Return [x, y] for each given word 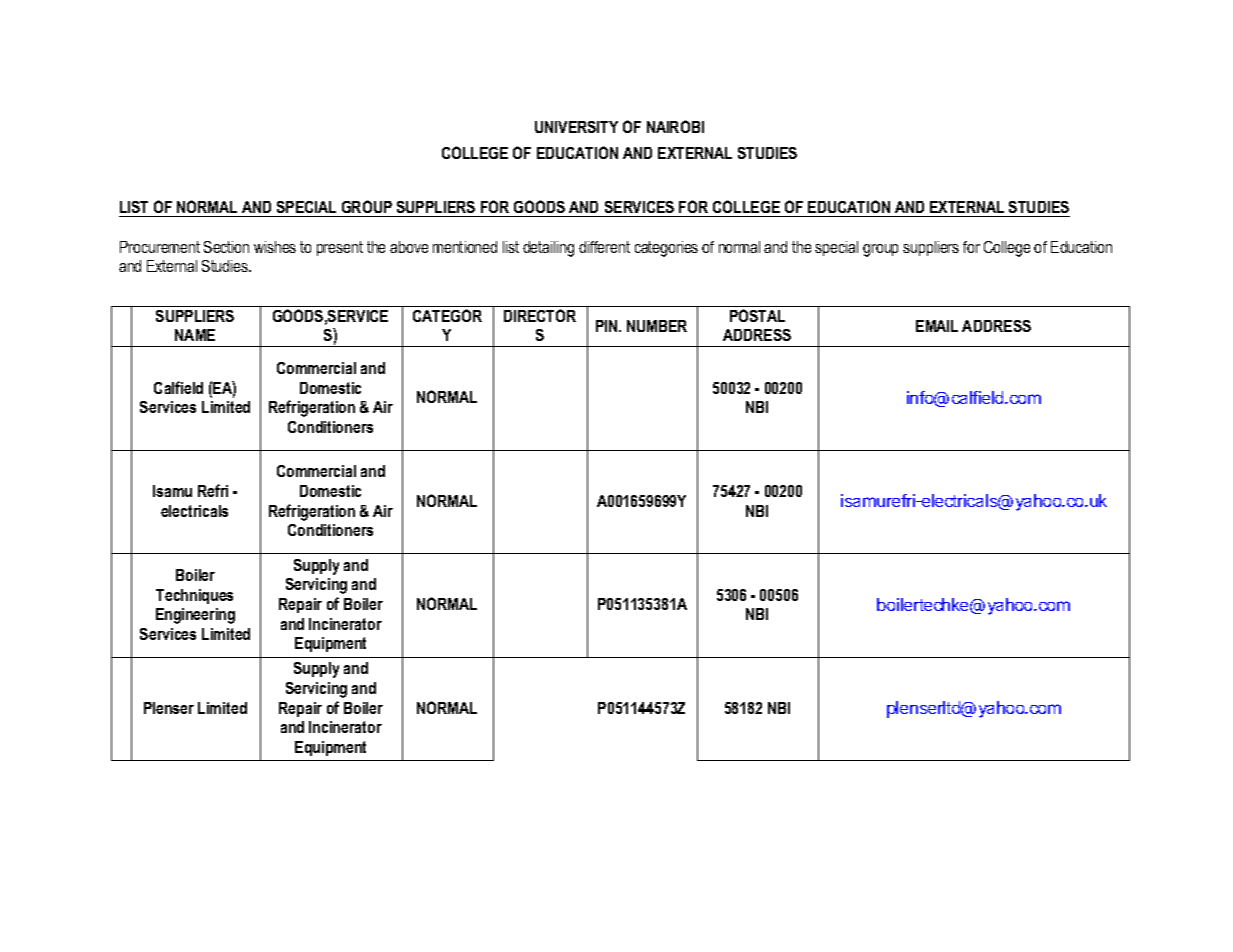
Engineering [195, 616]
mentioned [465, 247]
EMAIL [937, 326]
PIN [608, 326]
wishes [275, 247]
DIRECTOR [540, 315]
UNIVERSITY [576, 127]
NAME [195, 335]
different [604, 247]
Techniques [194, 596]
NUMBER [657, 326]
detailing [548, 249]
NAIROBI [675, 126]
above [409, 247]
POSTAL [757, 315]
